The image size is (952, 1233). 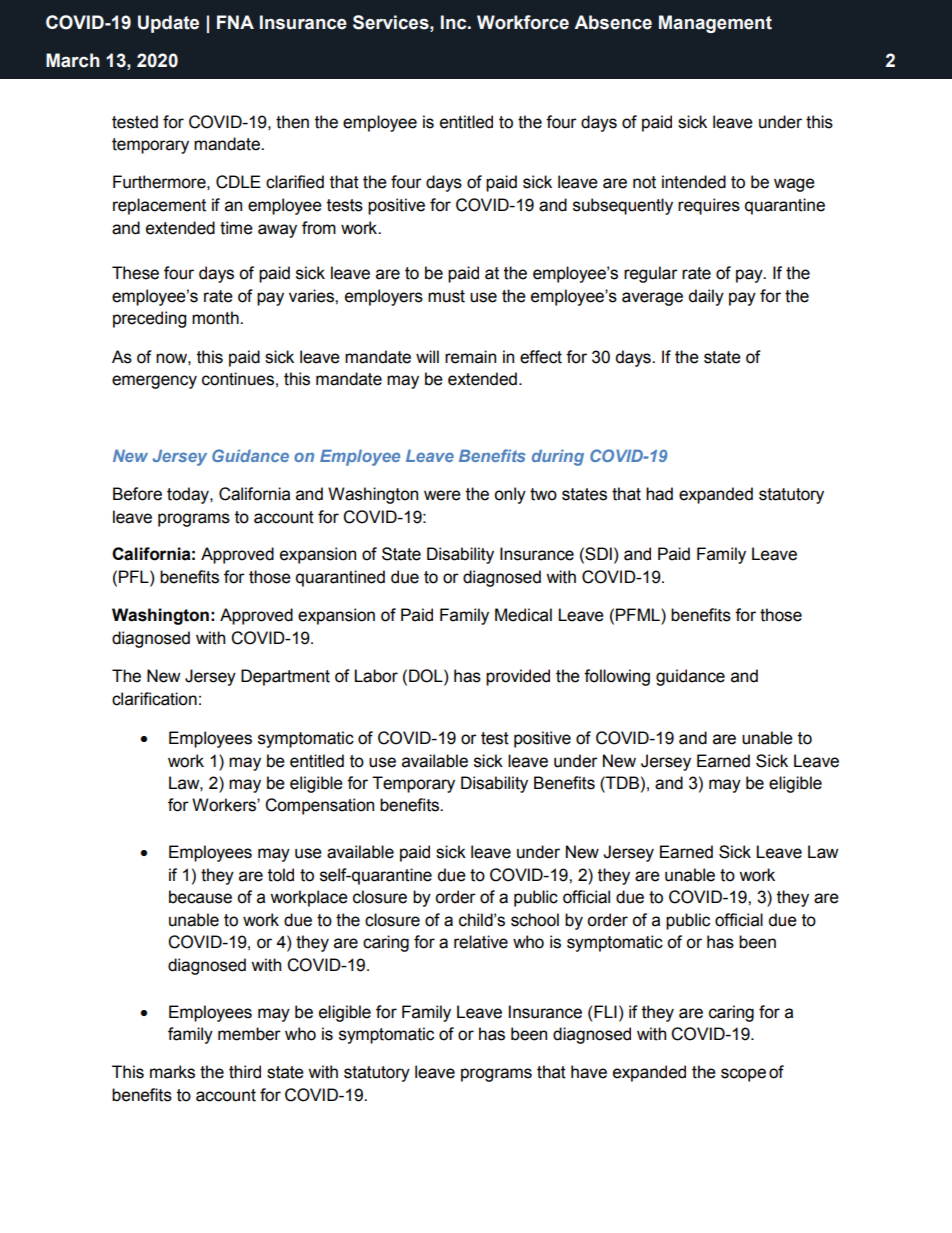 What do you see at coordinates (137, 494) in the page?
I see `Before` at bounding box center [137, 494].
